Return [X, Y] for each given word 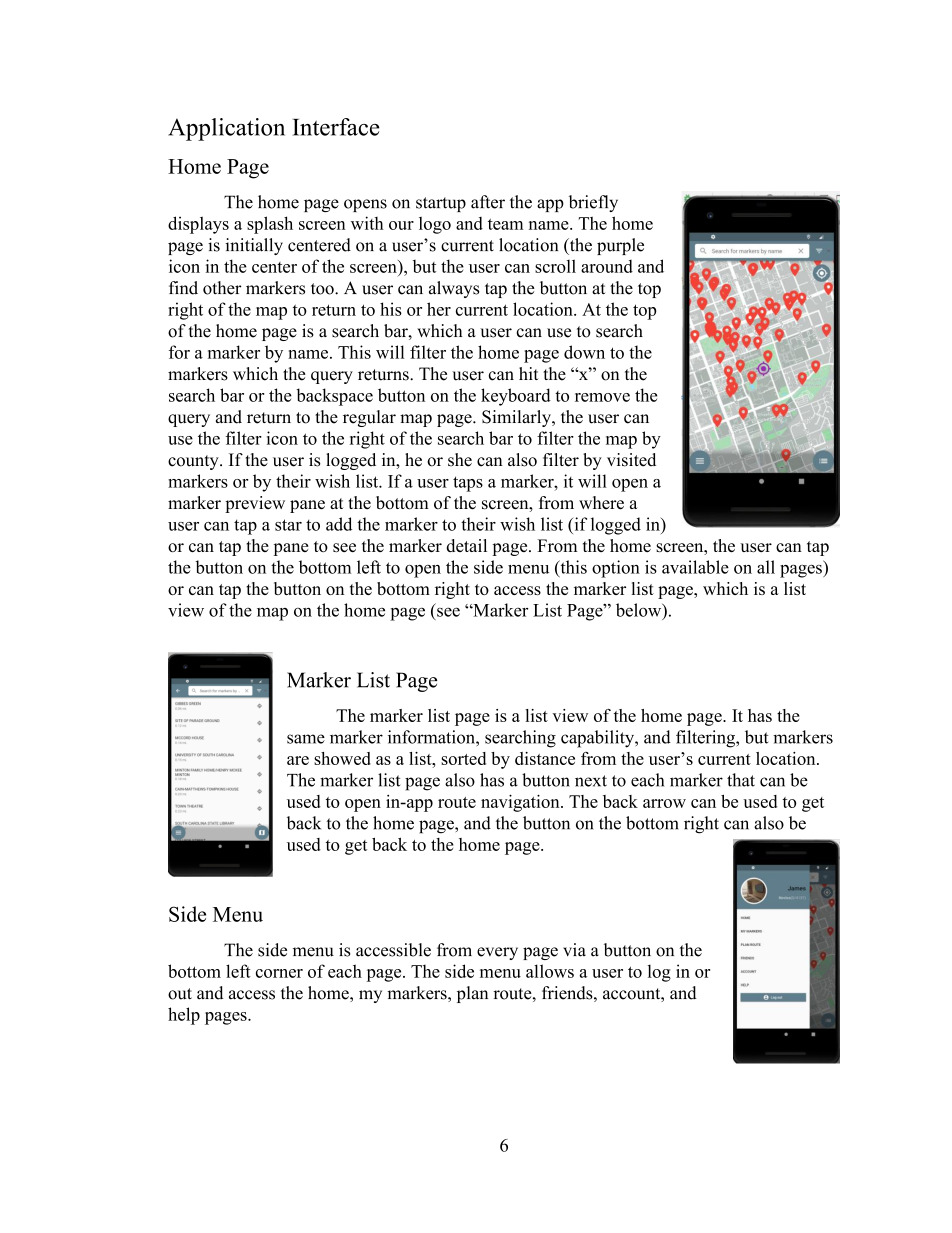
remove [602, 397]
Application [226, 129]
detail [466, 545]
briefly [593, 203]
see [344, 547]
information [432, 737]
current [482, 310]
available [695, 567]
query [189, 420]
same [306, 739]
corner [279, 973]
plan [472, 994]
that [741, 780]
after [488, 202]
